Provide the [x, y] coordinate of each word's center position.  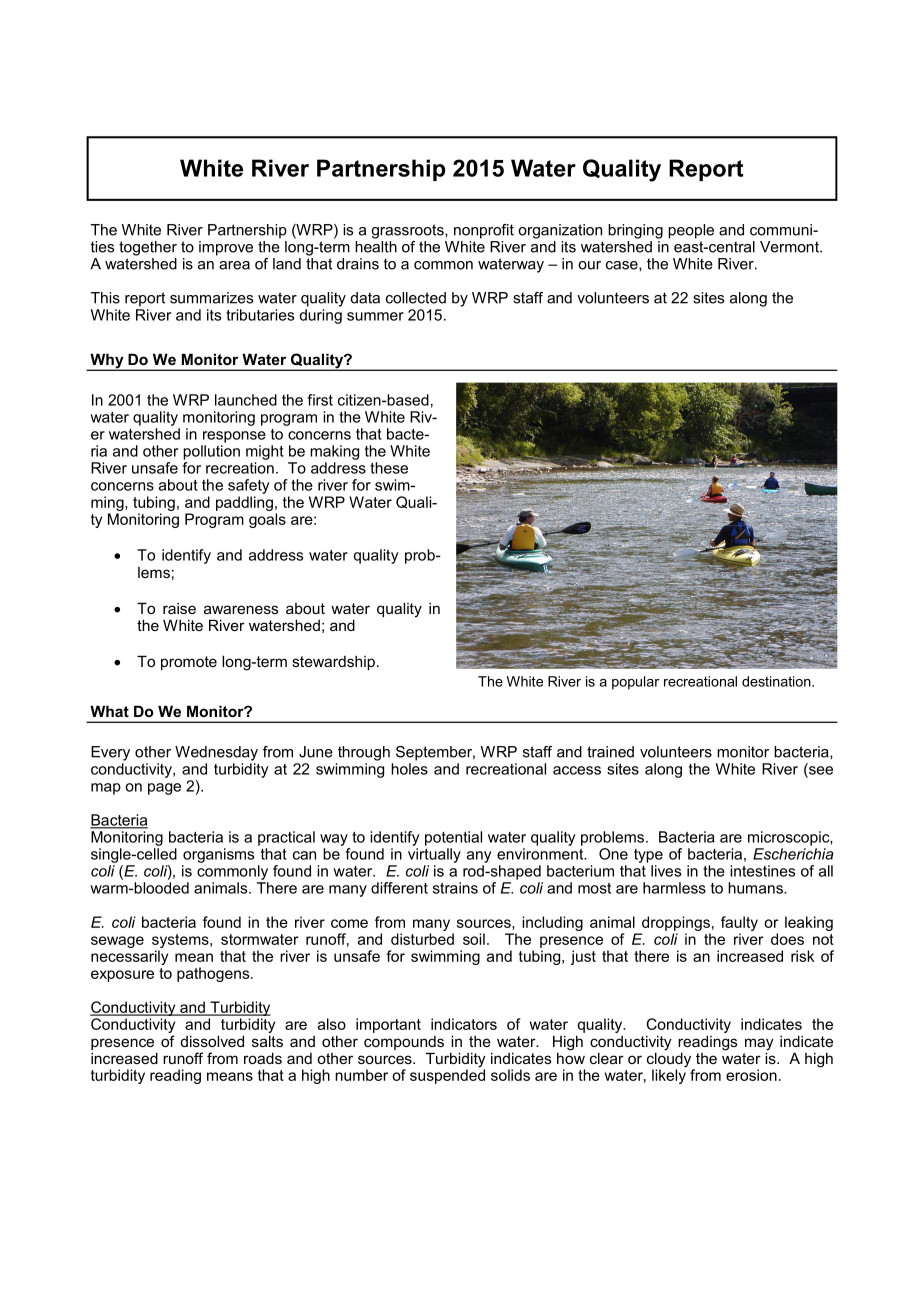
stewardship [333, 663]
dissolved [212, 1041]
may [759, 1045]
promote [189, 663]
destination [777, 681]
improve [226, 248]
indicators [464, 1024]
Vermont [790, 247]
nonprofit [484, 231]
